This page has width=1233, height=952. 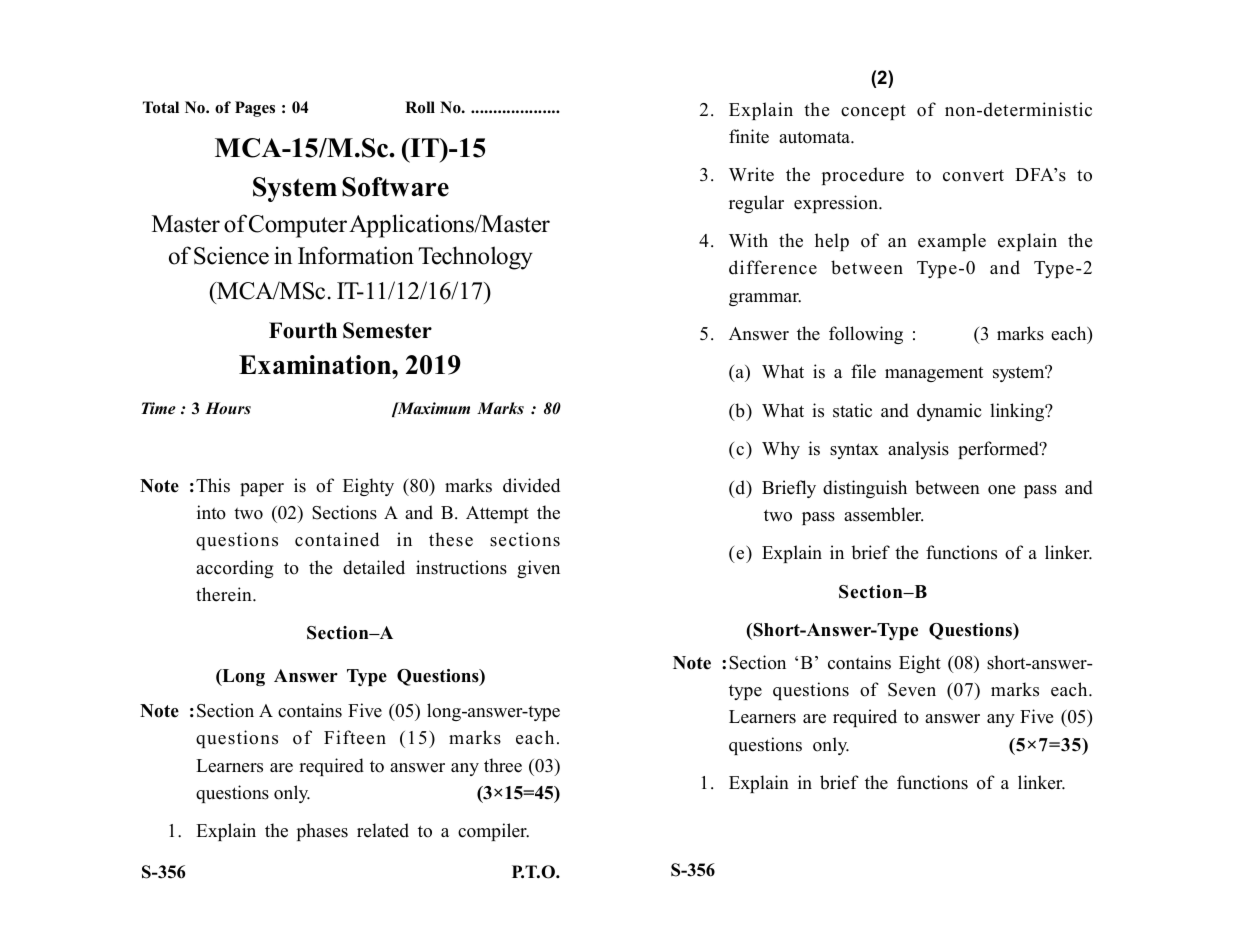 I want to click on compiler, so click(x=493, y=832).
